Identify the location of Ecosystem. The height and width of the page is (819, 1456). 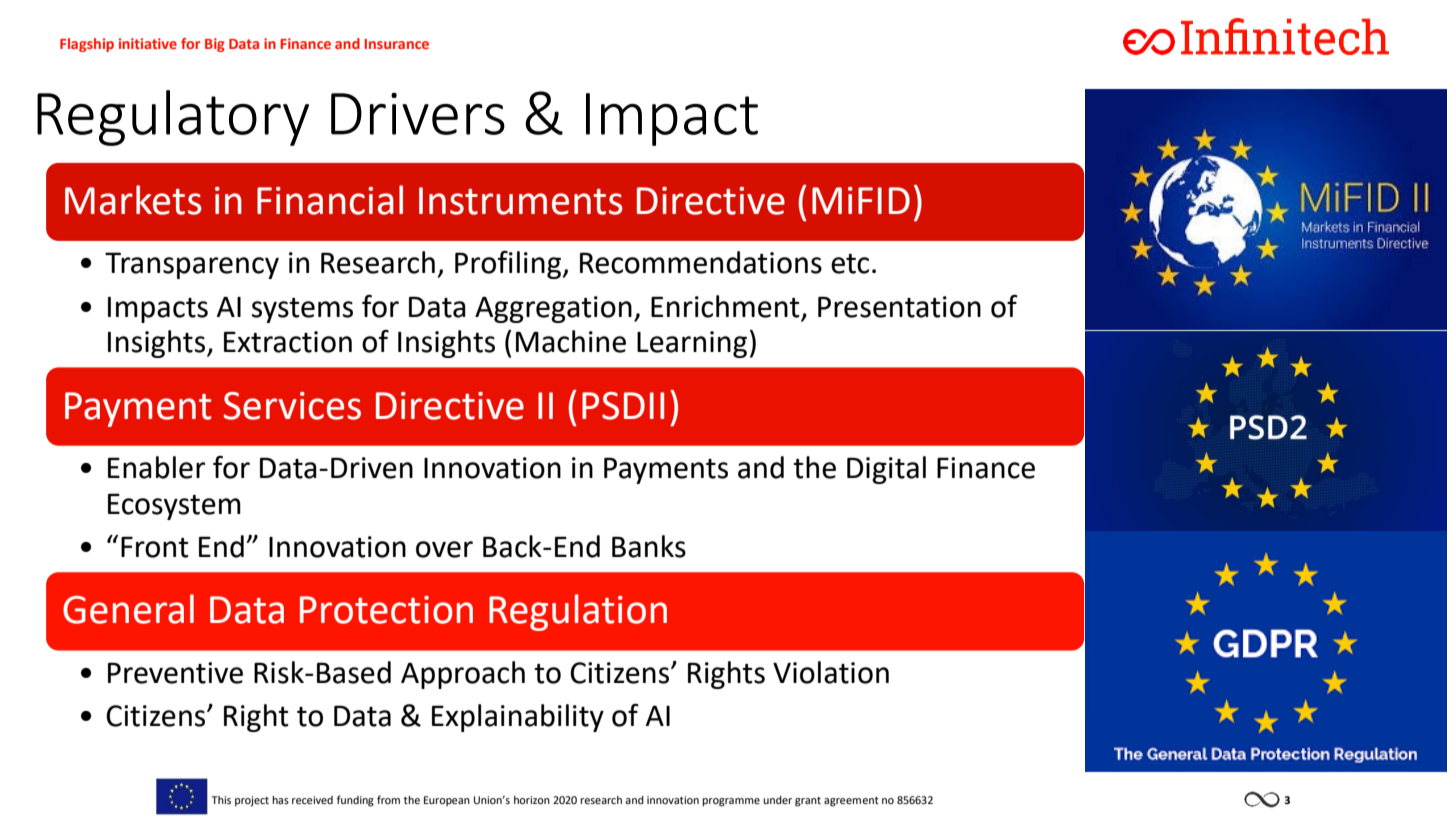
(174, 506).
